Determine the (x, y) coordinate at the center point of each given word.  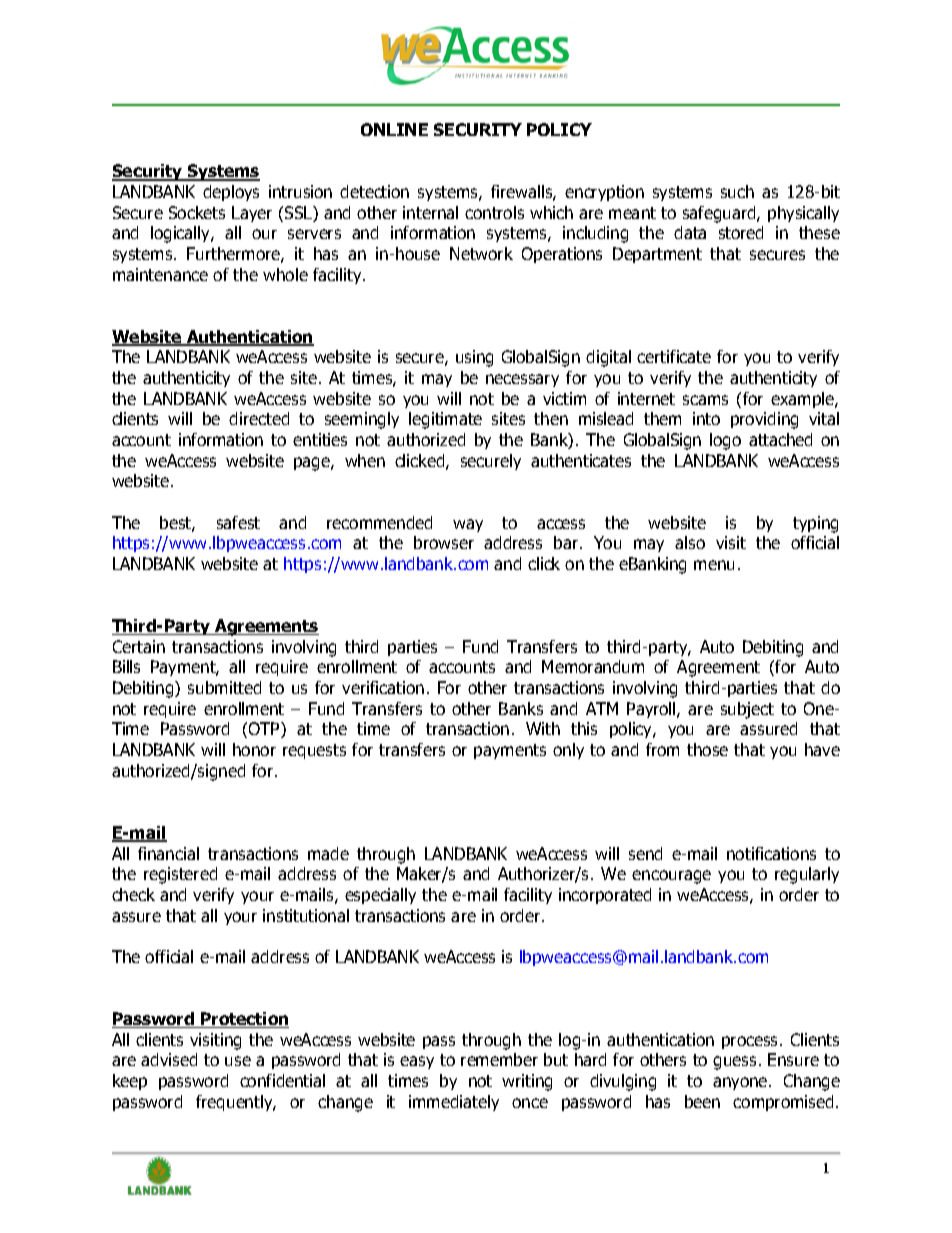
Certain (139, 646)
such (737, 191)
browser (444, 542)
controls (494, 212)
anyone (741, 1083)
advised (169, 1059)
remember (499, 1059)
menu (714, 565)
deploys (231, 193)
